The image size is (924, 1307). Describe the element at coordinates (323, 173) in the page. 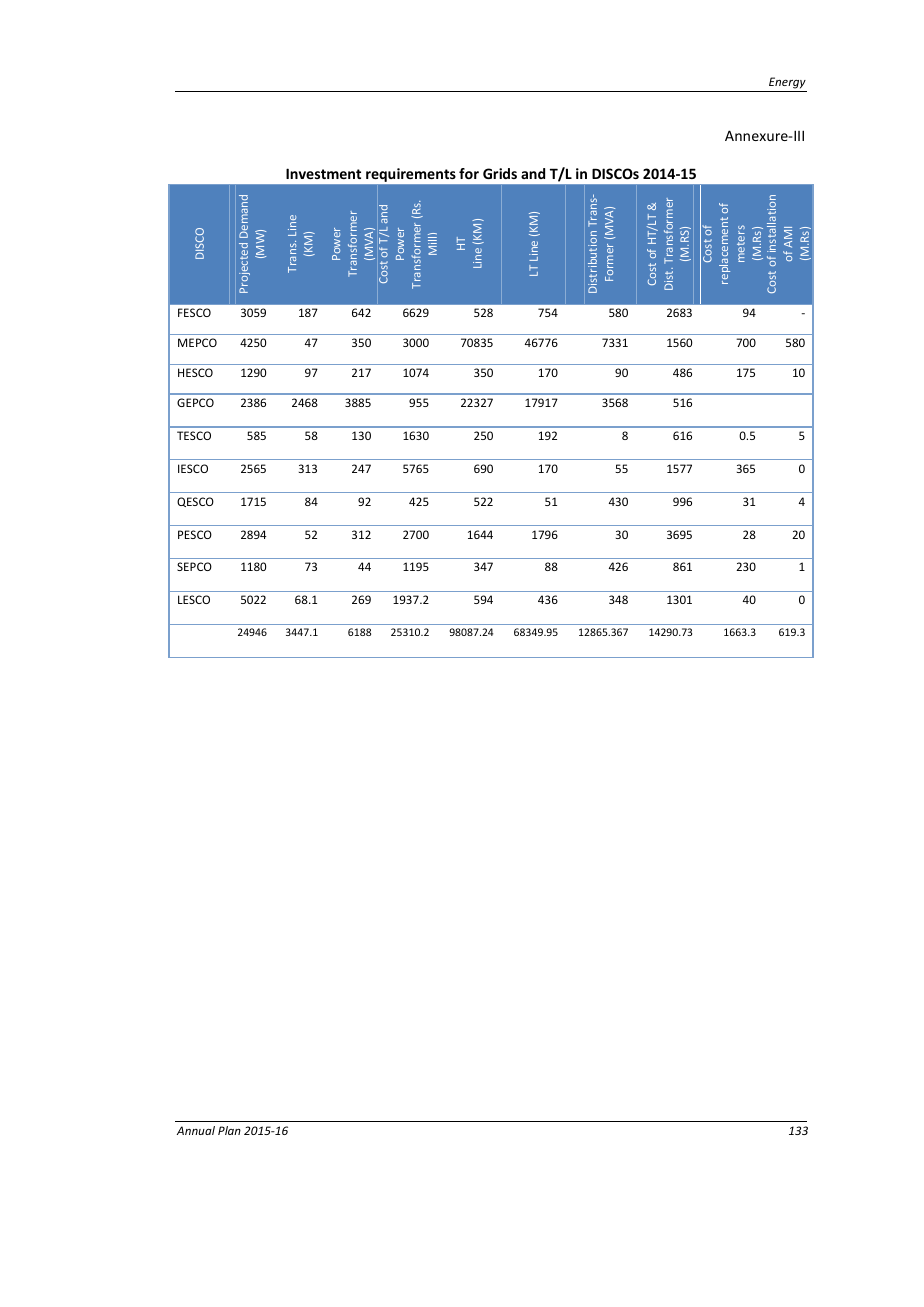

I see `Investment` at that location.
